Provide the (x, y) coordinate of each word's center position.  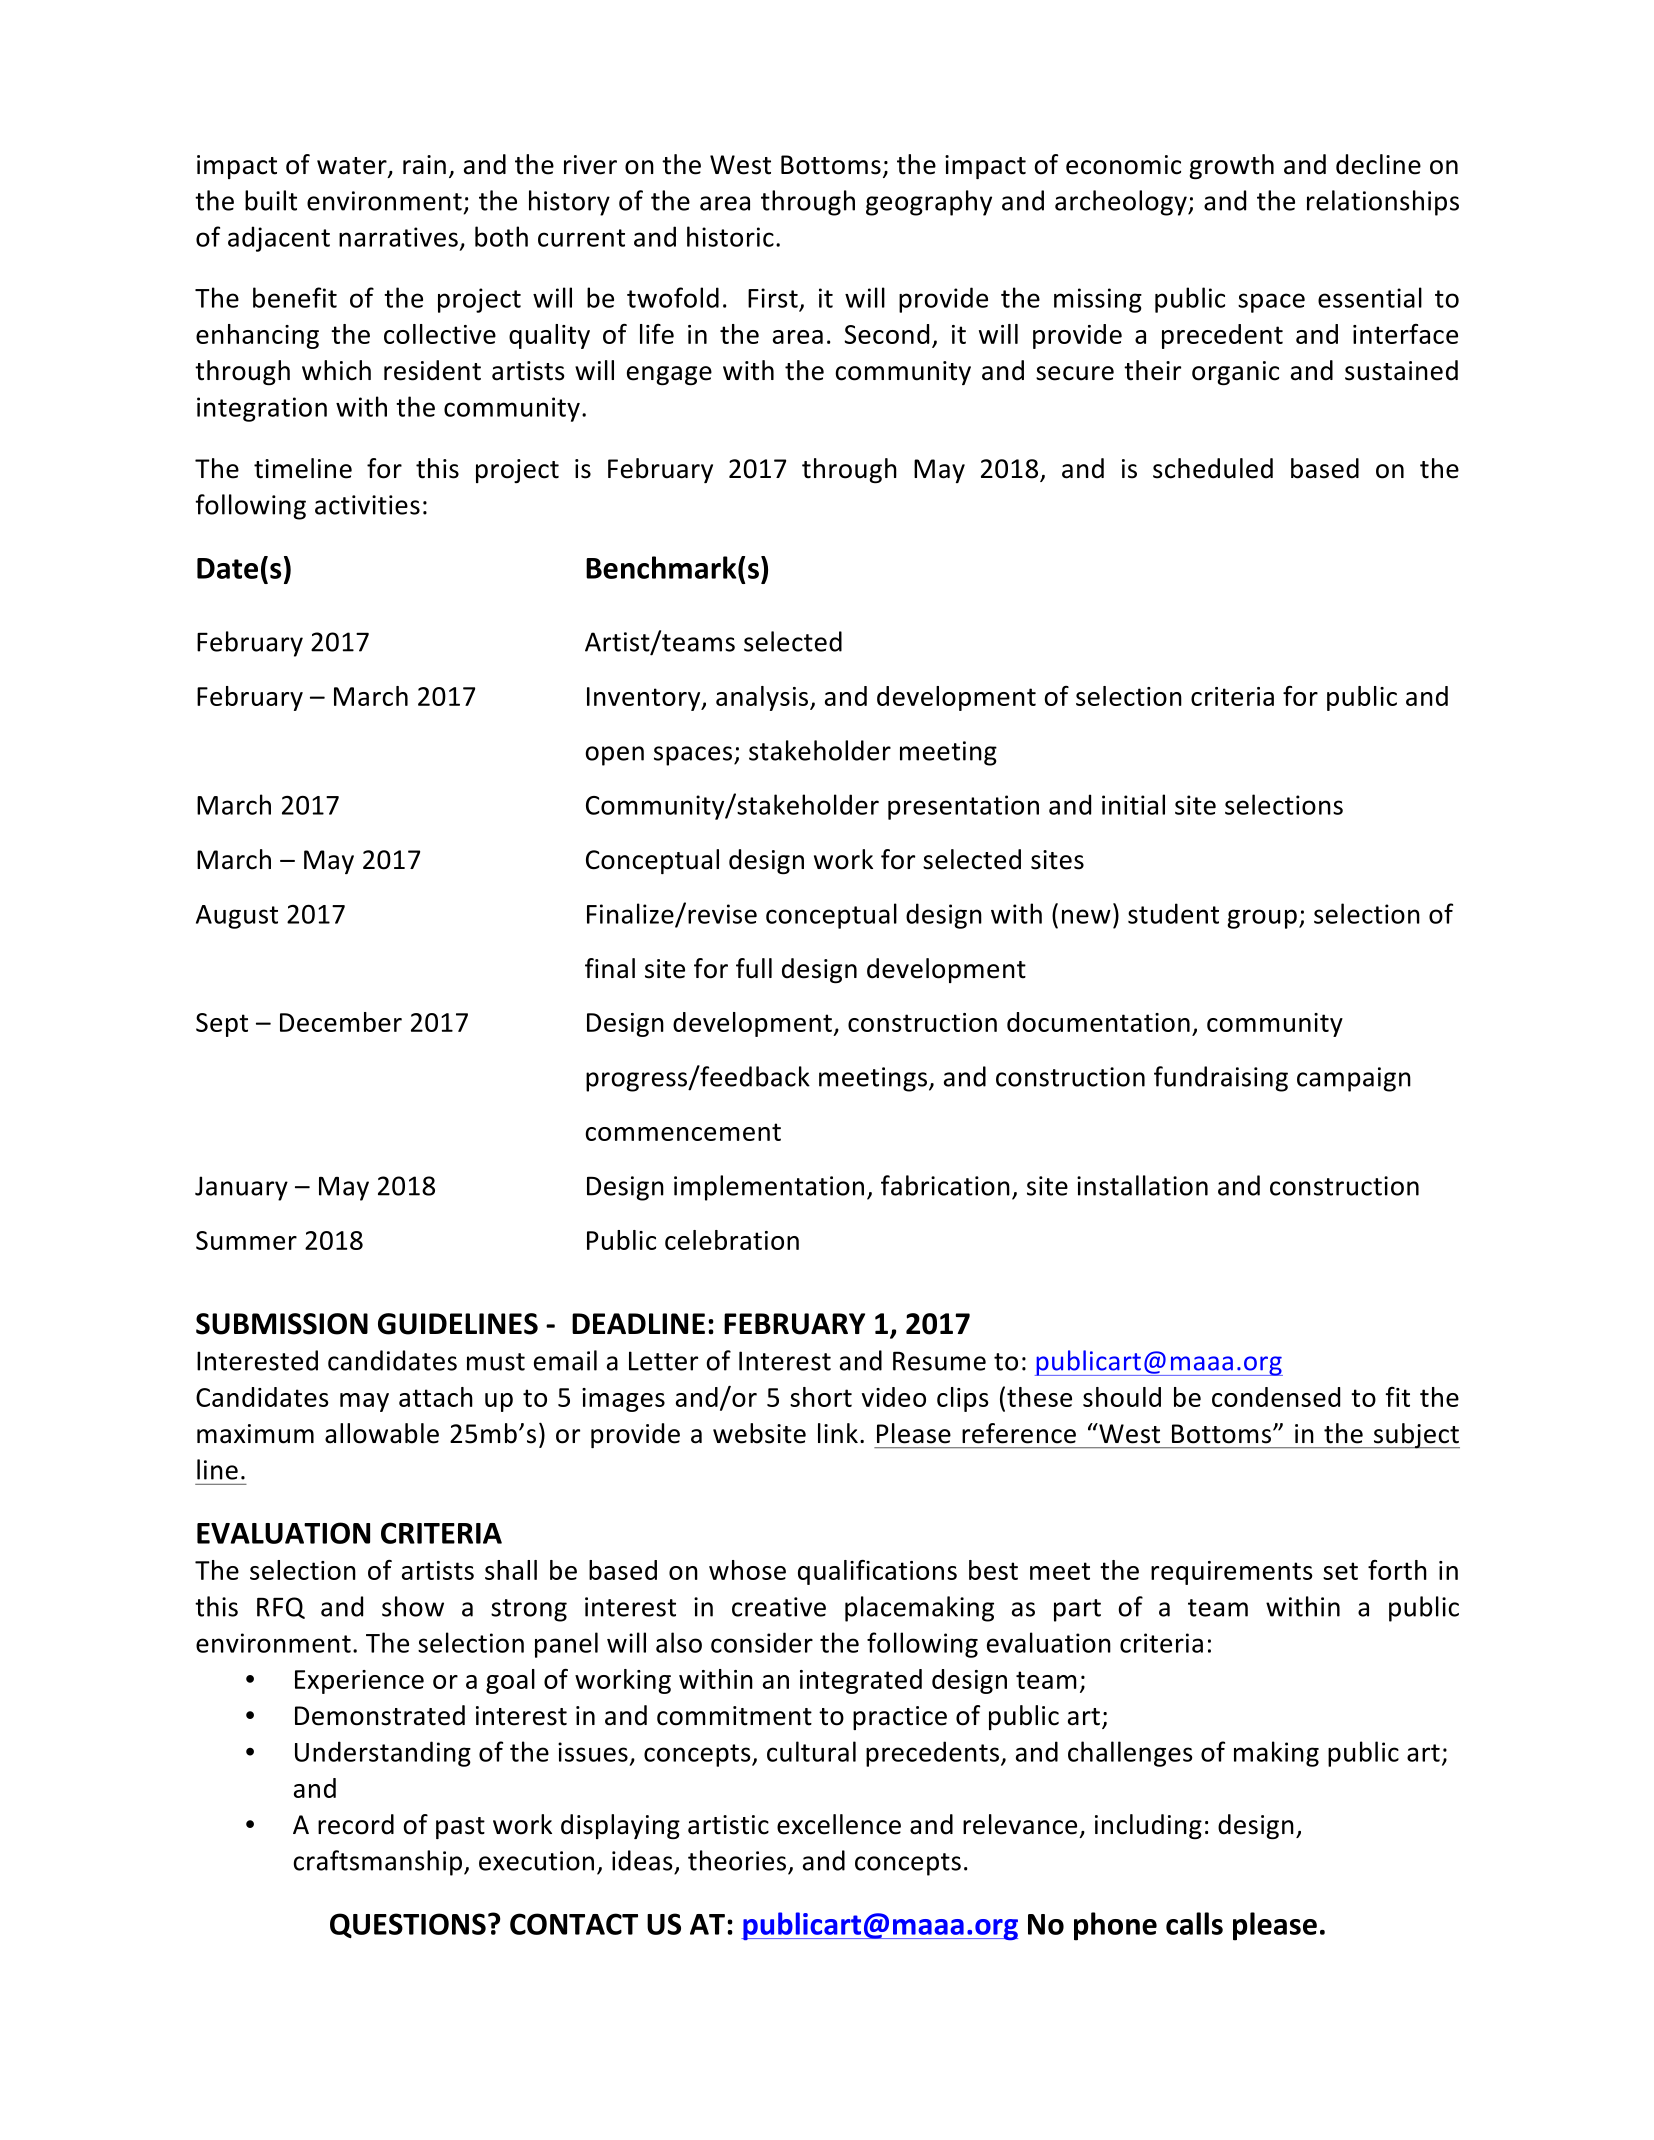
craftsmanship (377, 1863)
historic (730, 236)
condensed (1276, 1397)
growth (1231, 166)
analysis (763, 698)
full (754, 968)
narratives (398, 237)
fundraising (1221, 1079)
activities (367, 505)
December (341, 1022)
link (838, 1433)
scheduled (1213, 468)
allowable (382, 1433)
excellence (839, 1824)
